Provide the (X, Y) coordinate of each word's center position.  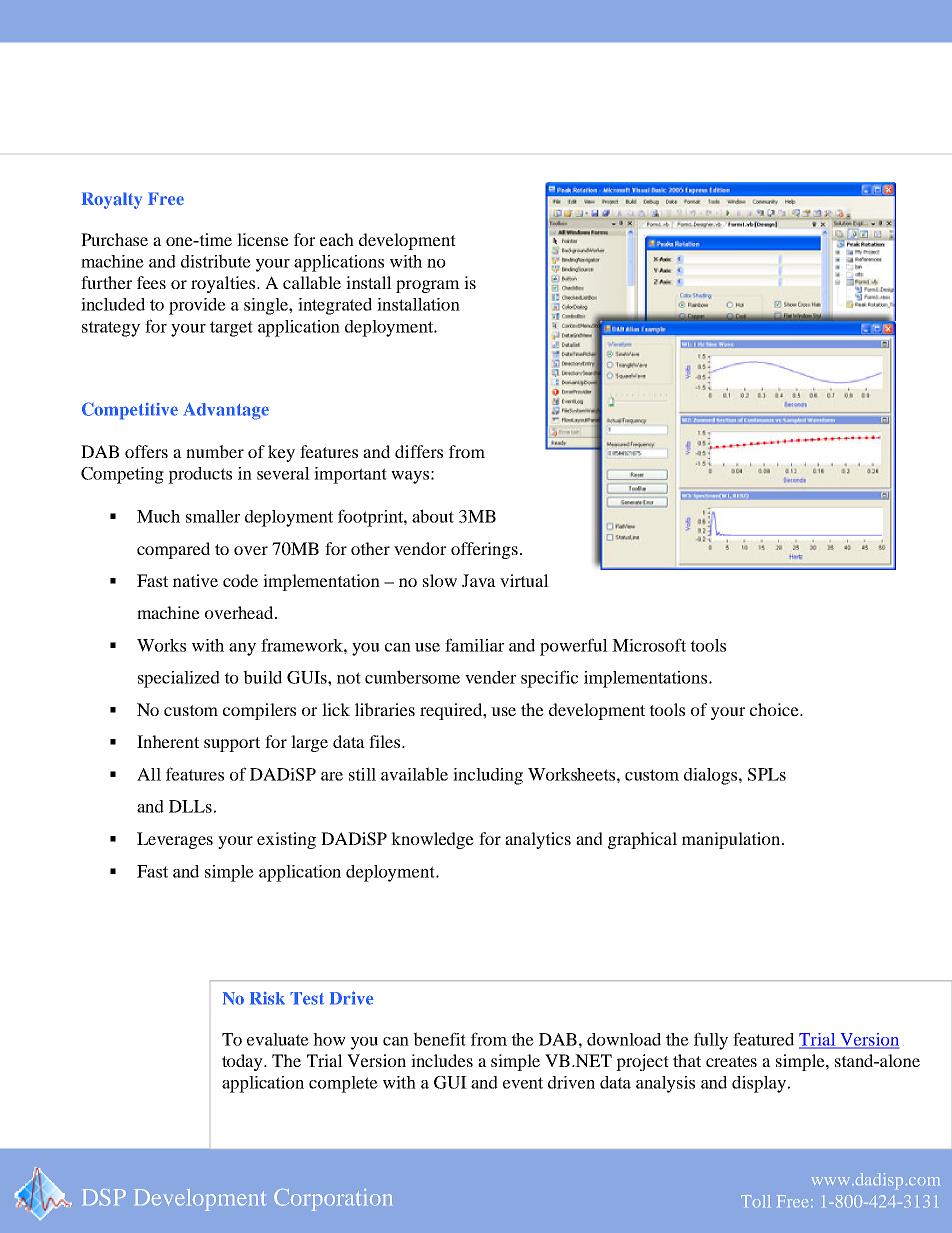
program (428, 286)
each (337, 239)
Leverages (175, 840)
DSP (104, 1197)
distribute (216, 261)
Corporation (333, 1200)
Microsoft (649, 645)
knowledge (432, 840)
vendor (420, 548)
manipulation (732, 840)
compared (173, 550)
